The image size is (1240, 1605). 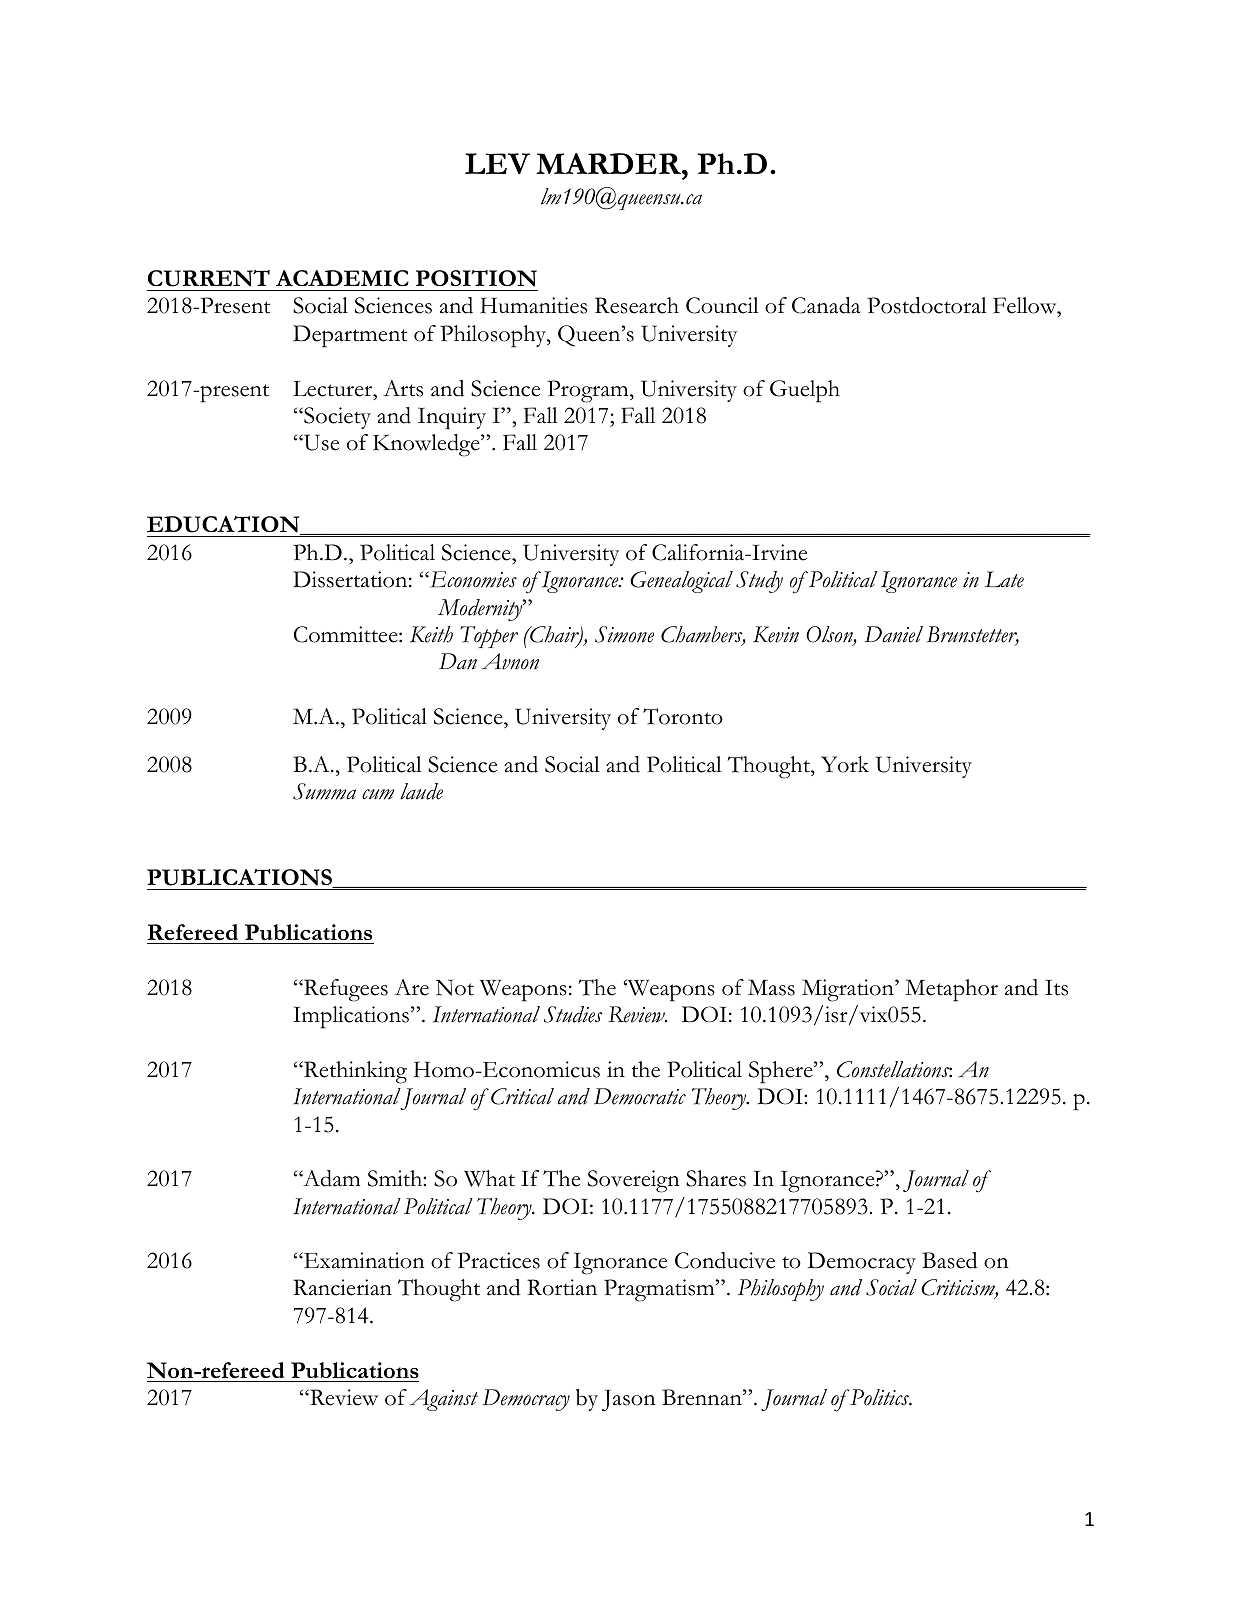 What do you see at coordinates (927, 305) in the screenshot?
I see `Postdoctoral` at bounding box center [927, 305].
